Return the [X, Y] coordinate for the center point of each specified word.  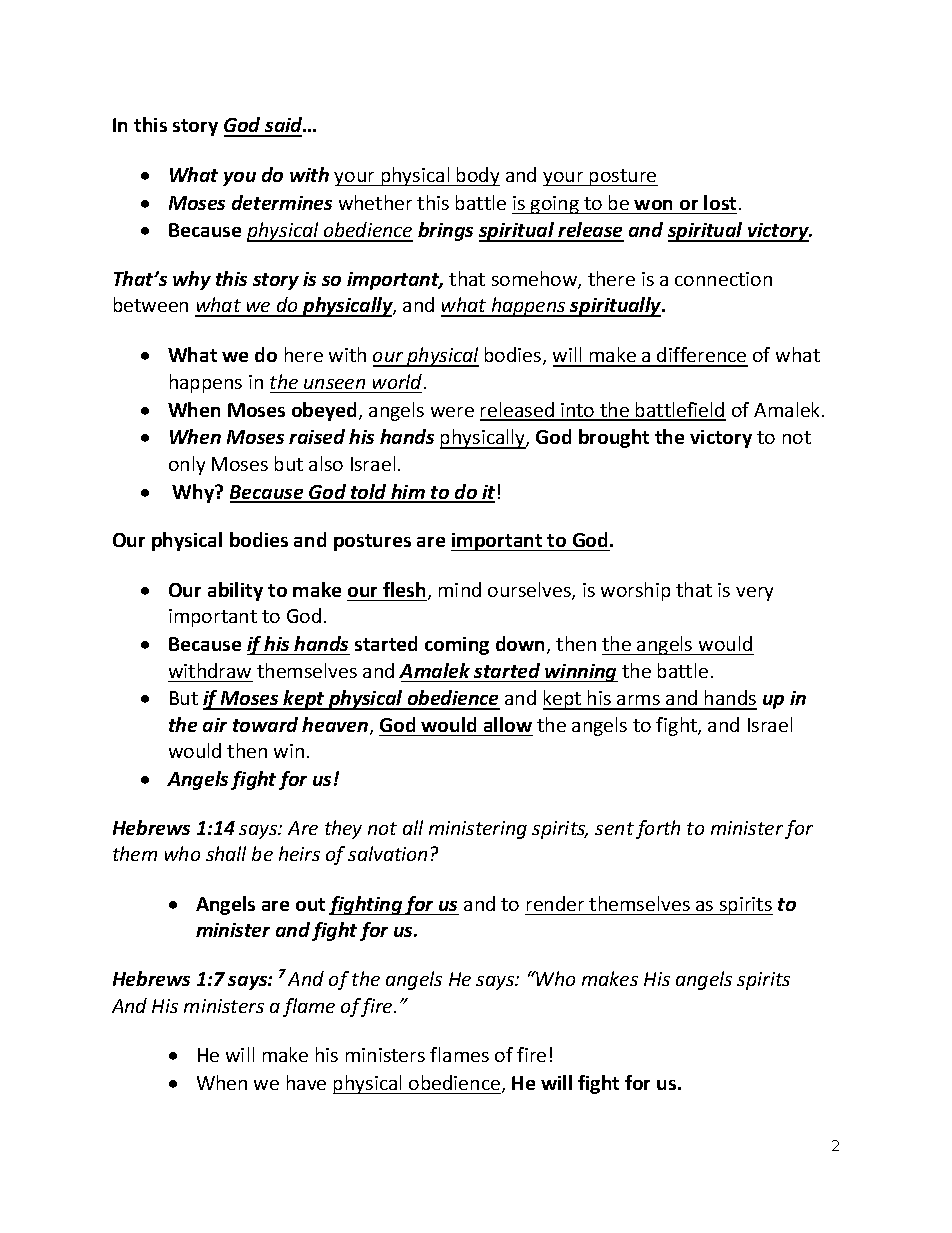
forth [658, 829]
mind [460, 589]
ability [235, 591]
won [653, 205]
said [284, 126]
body [477, 176]
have [306, 1082]
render [555, 903]
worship [635, 591]
